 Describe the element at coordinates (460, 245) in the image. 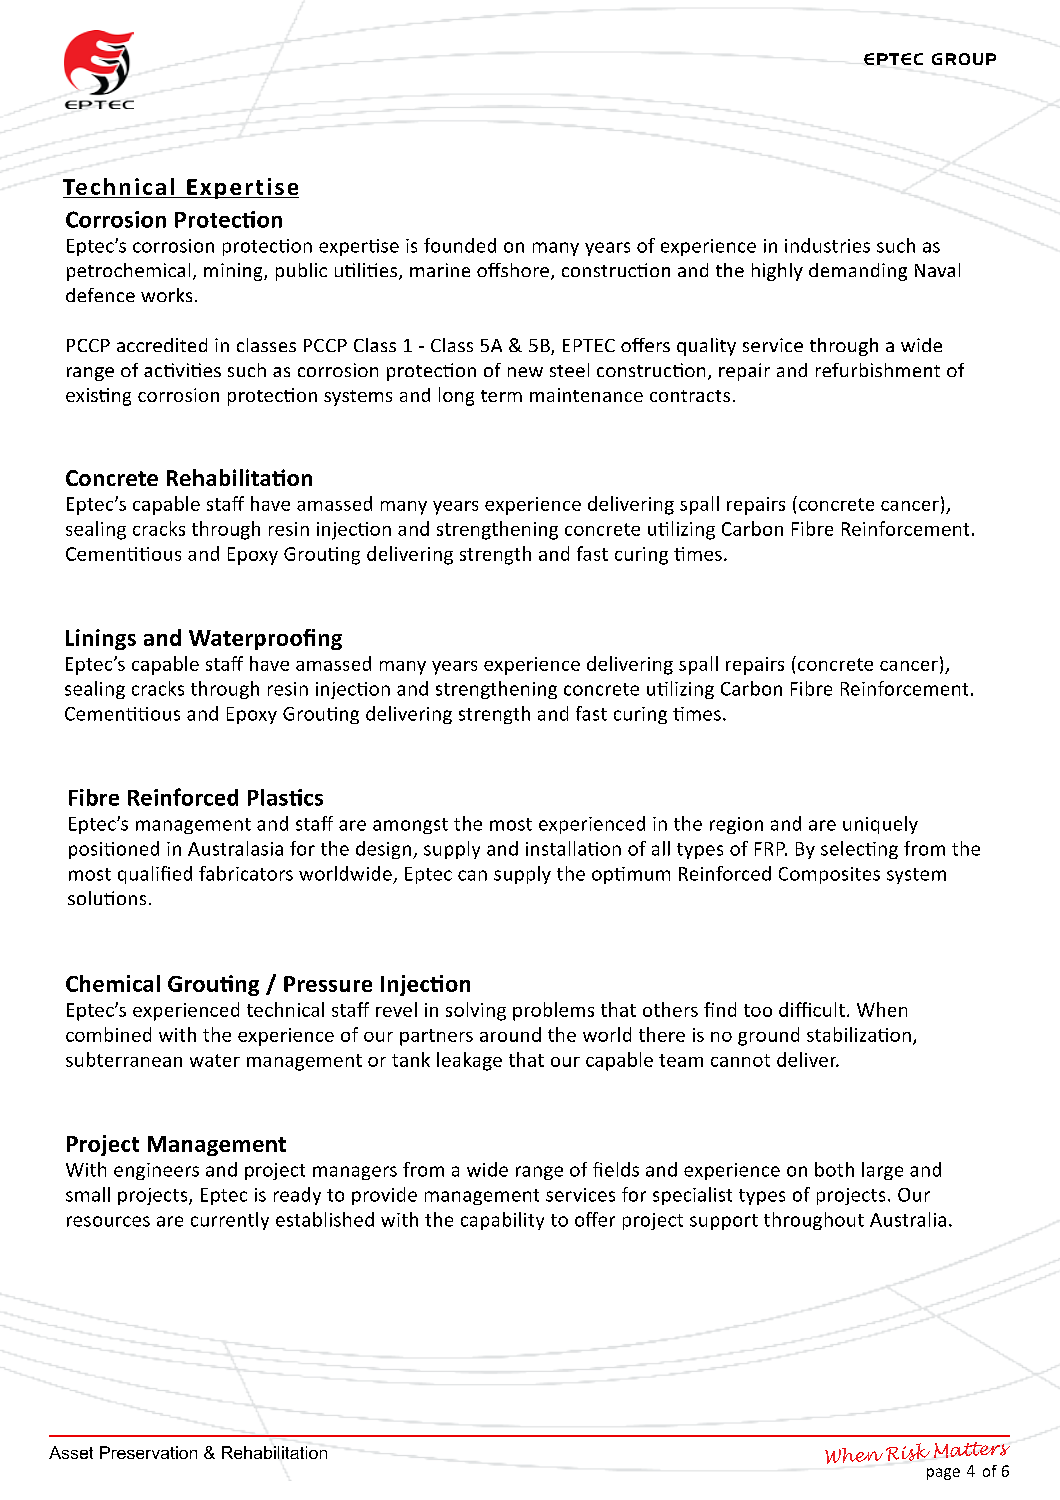

I see `founded` at that location.
